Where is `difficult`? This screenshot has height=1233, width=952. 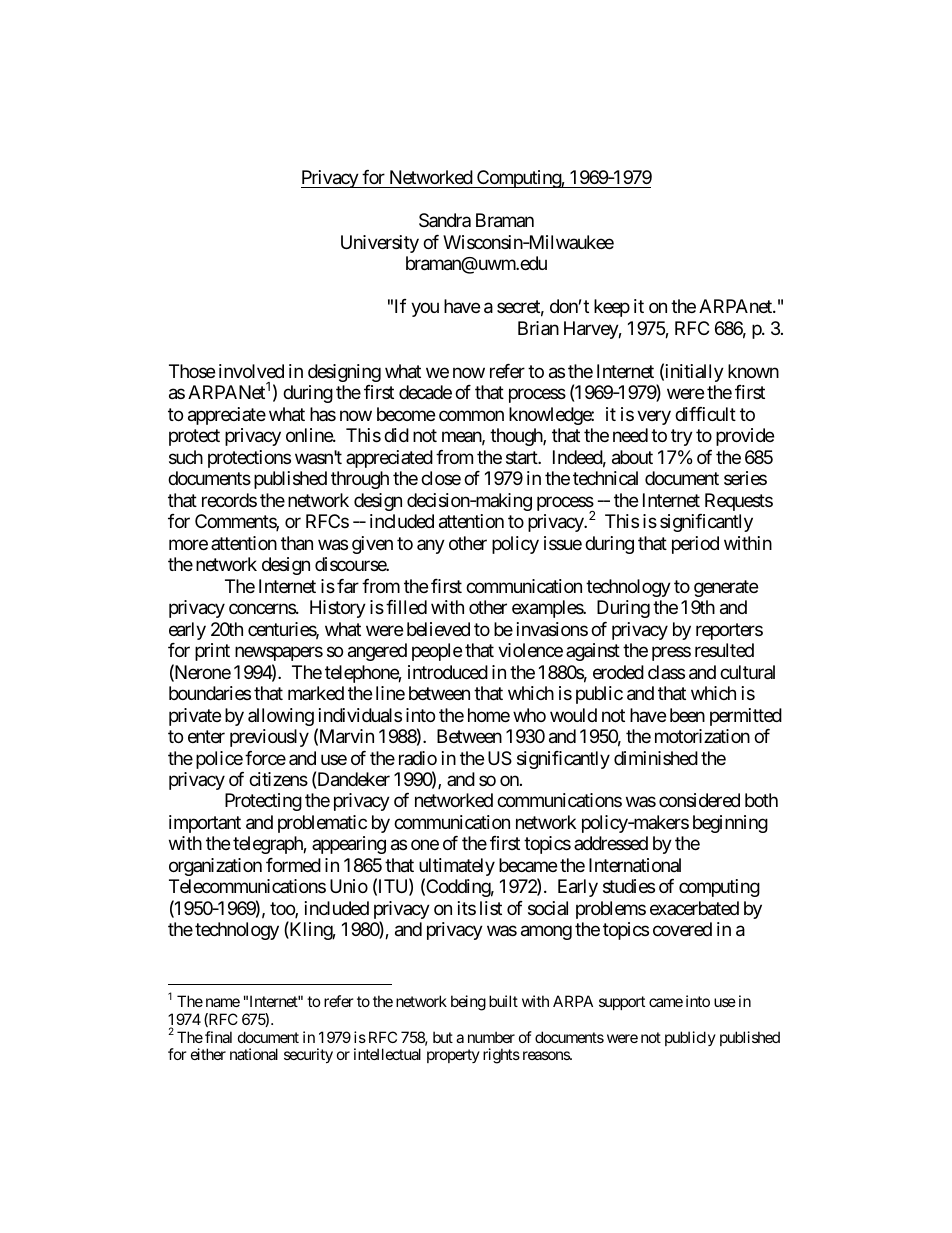
difficult is located at coordinates (705, 414).
